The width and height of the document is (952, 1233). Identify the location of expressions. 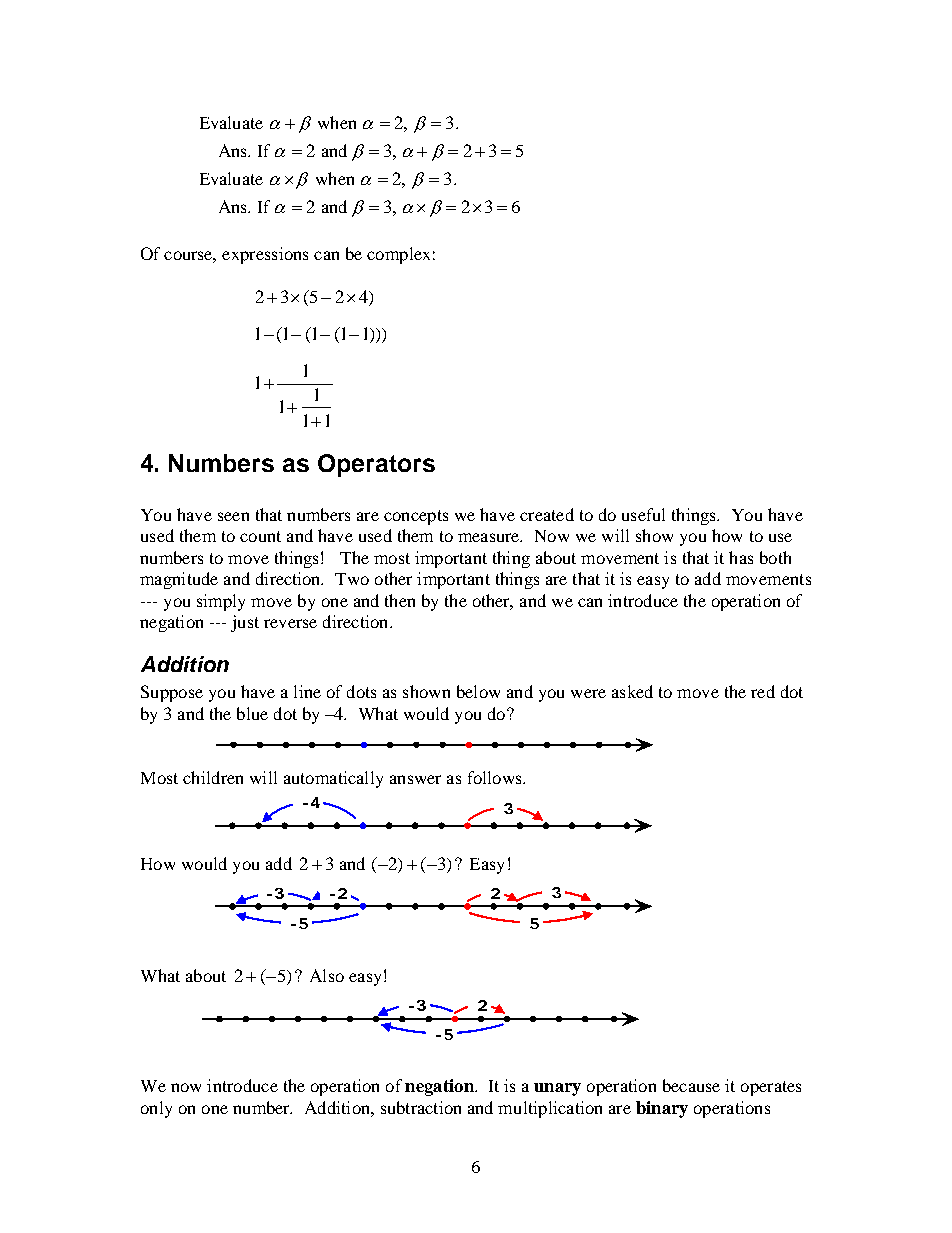
(265, 255).
